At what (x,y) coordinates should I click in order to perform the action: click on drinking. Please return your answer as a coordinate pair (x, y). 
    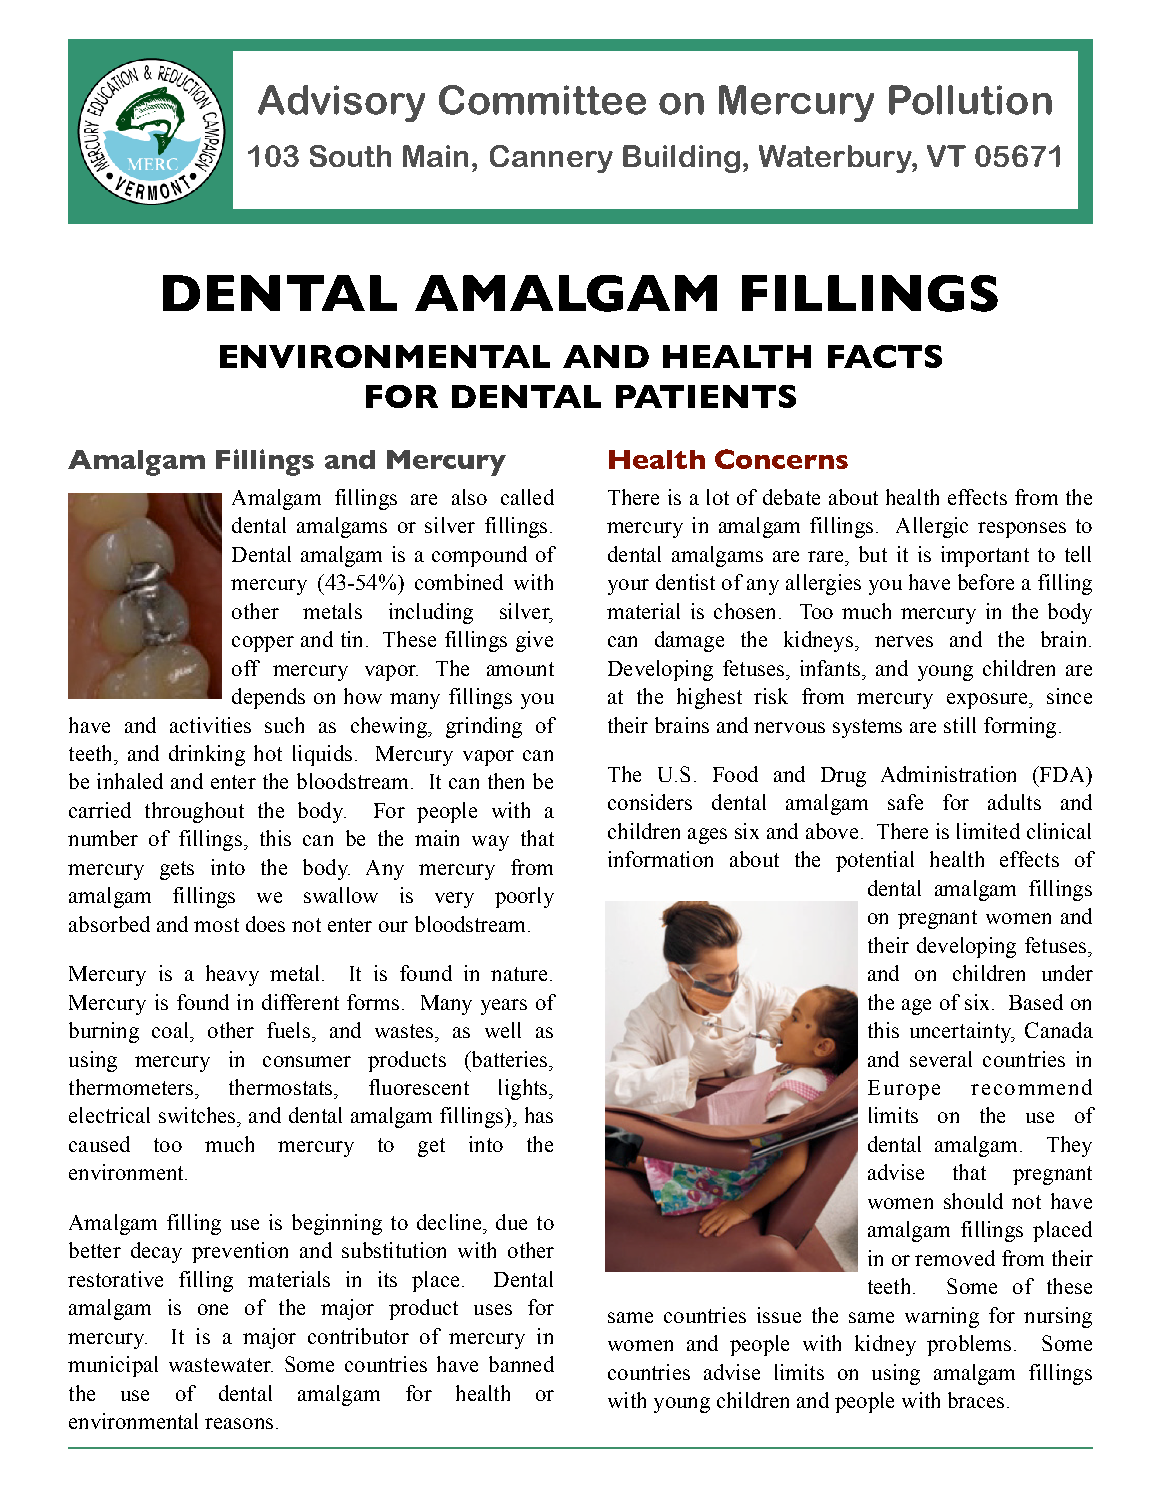
    Looking at the image, I should click on (207, 755).
